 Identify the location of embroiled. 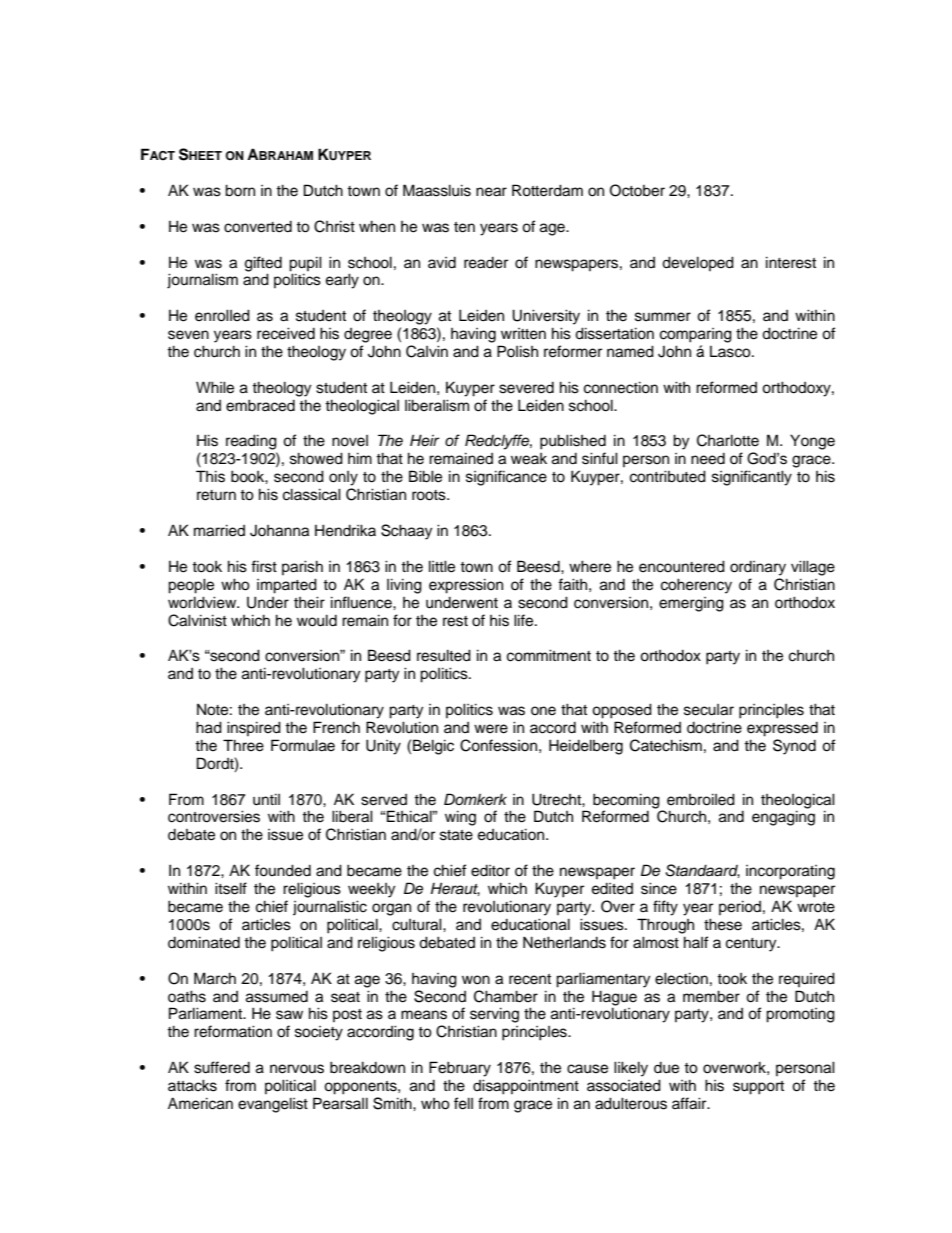
(701, 799).
